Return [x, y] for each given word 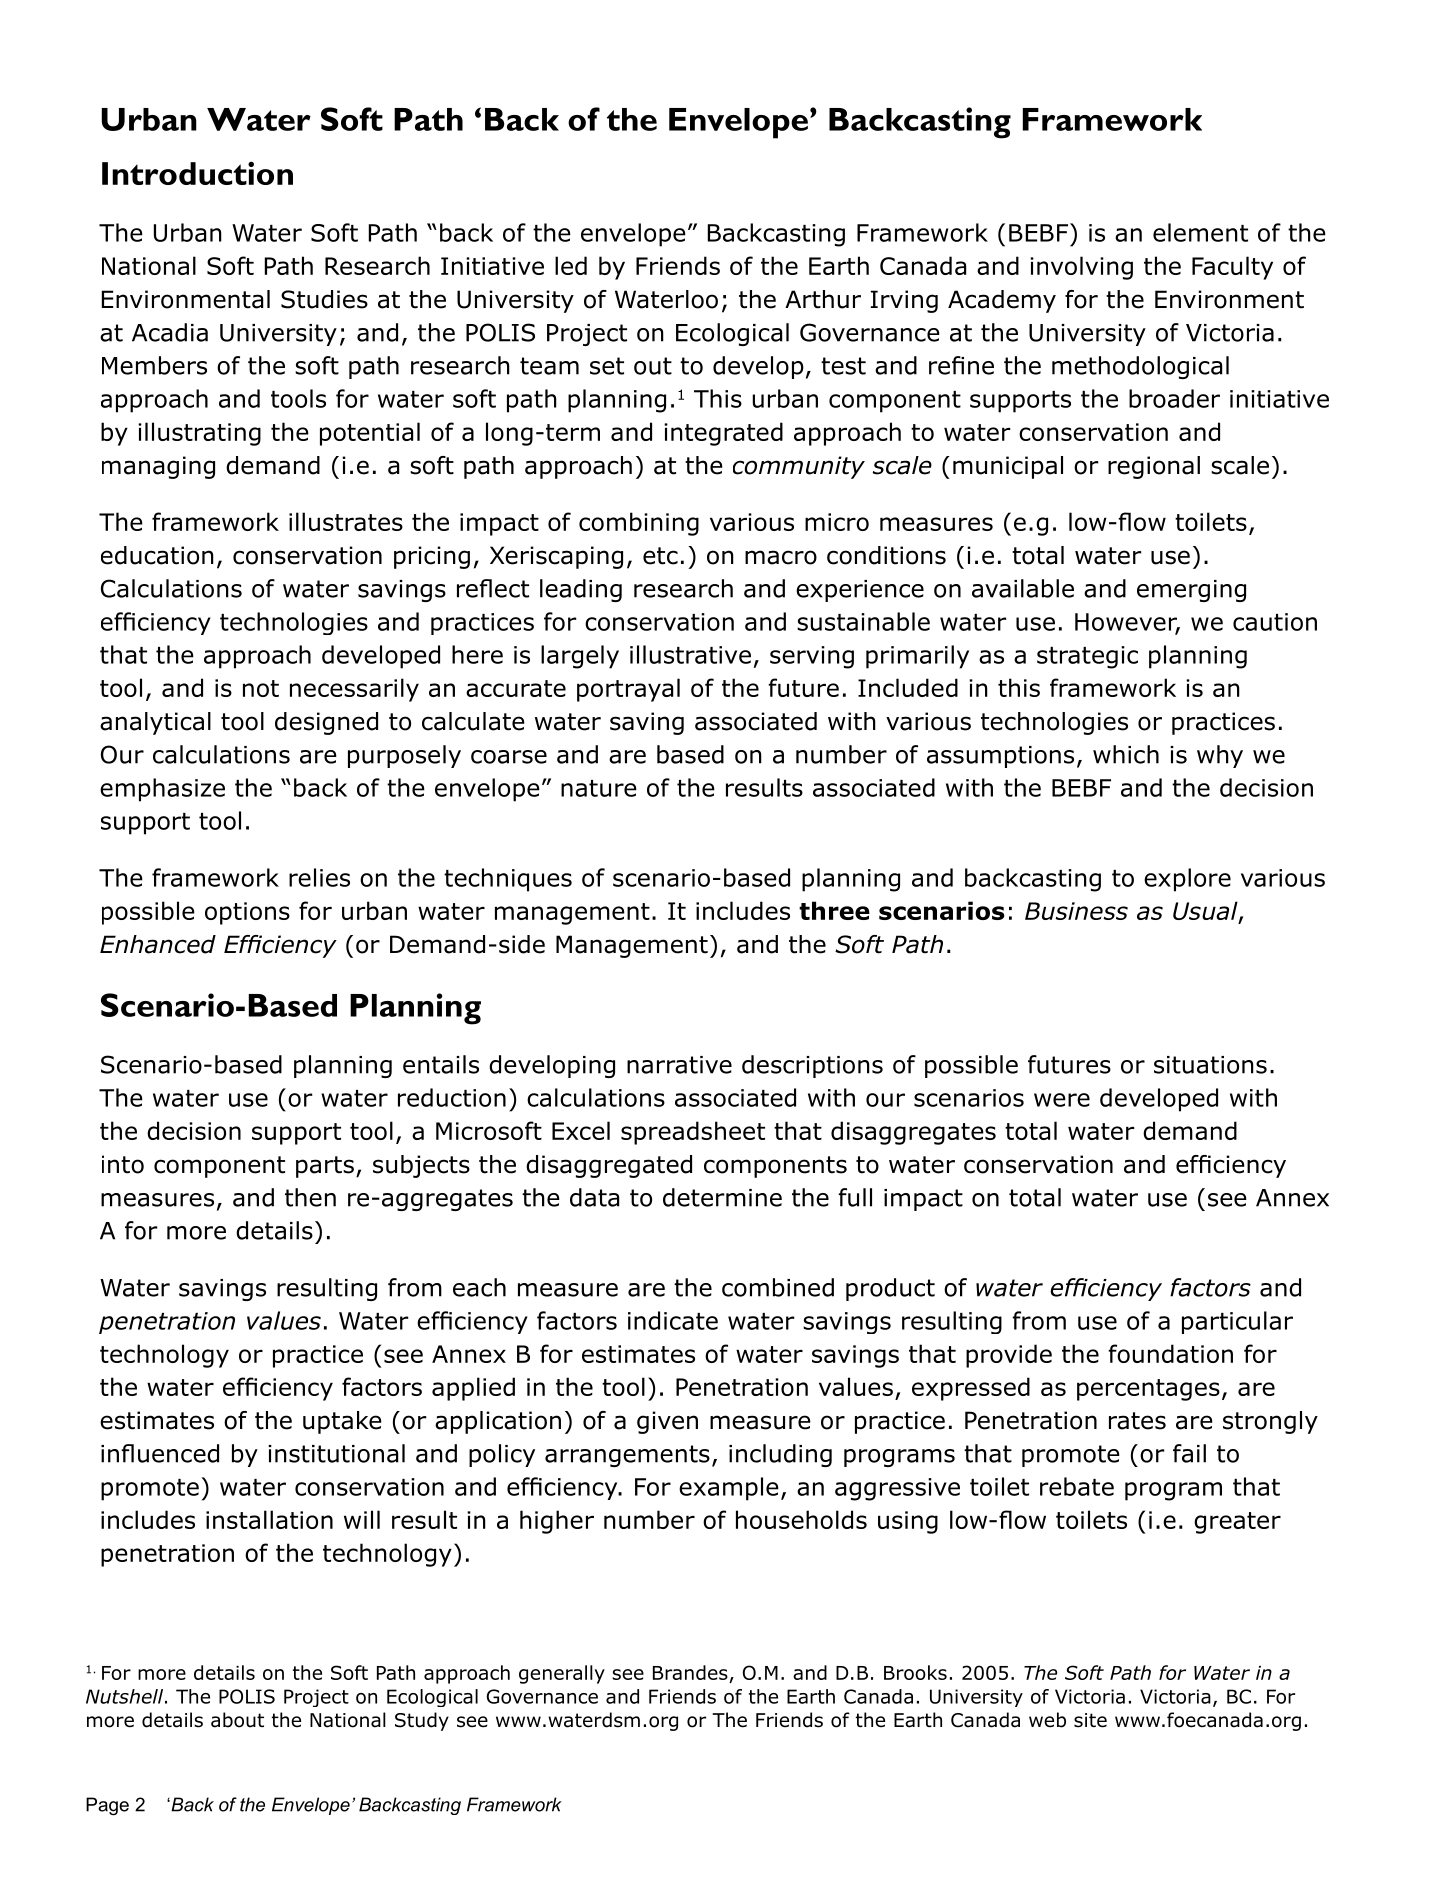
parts [325, 1167]
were [1062, 1100]
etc [660, 556]
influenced [160, 1453]
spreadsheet [693, 1133]
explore [1187, 880]
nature [599, 788]
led [571, 265]
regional [1154, 467]
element [1200, 232]
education [157, 555]
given [667, 1422]
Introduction [197, 173]
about [237, 1720]
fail [1189, 1453]
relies [319, 877]
